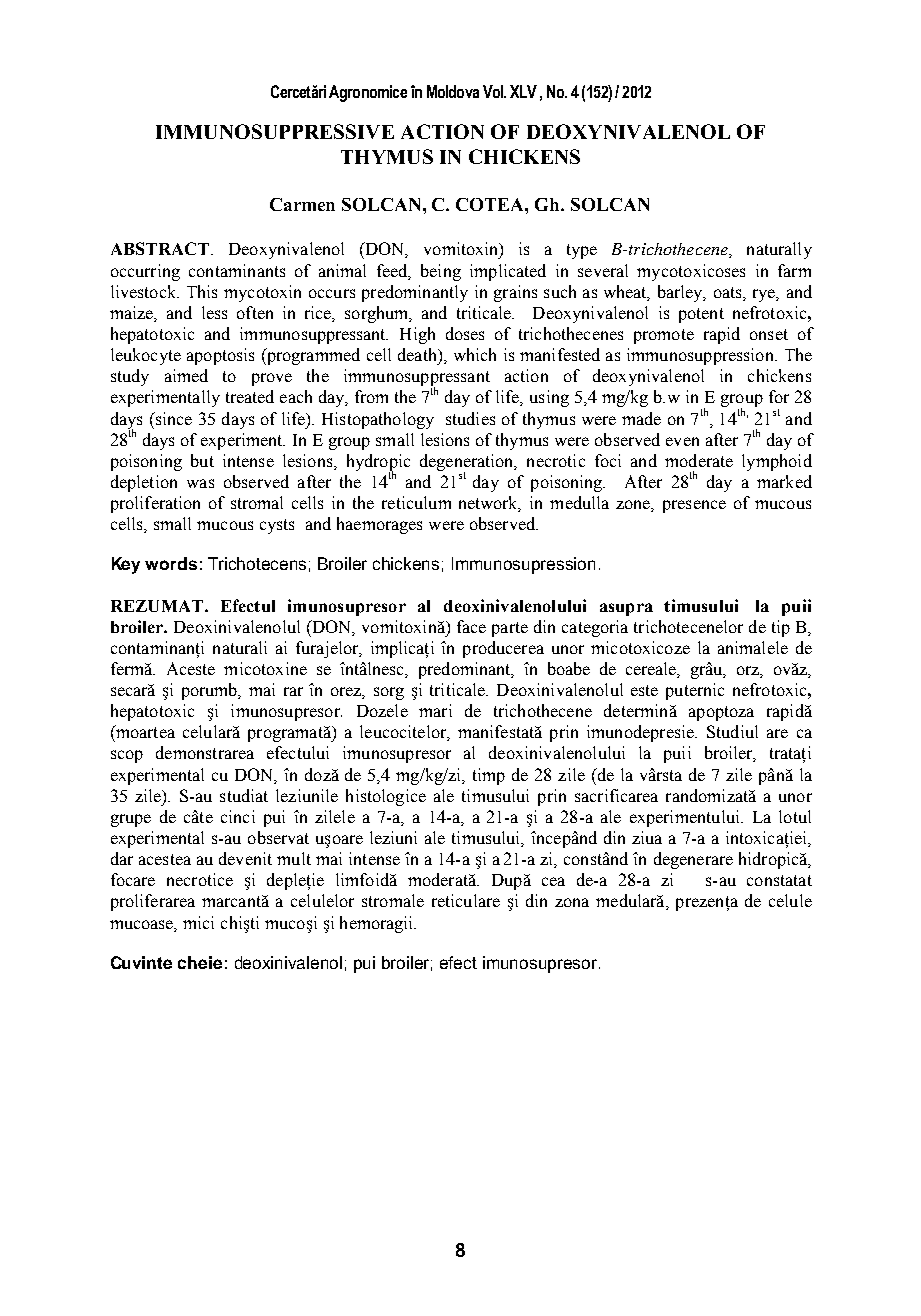  Describe the element at coordinates (435, 710) in the page. I see `mari` at that location.
